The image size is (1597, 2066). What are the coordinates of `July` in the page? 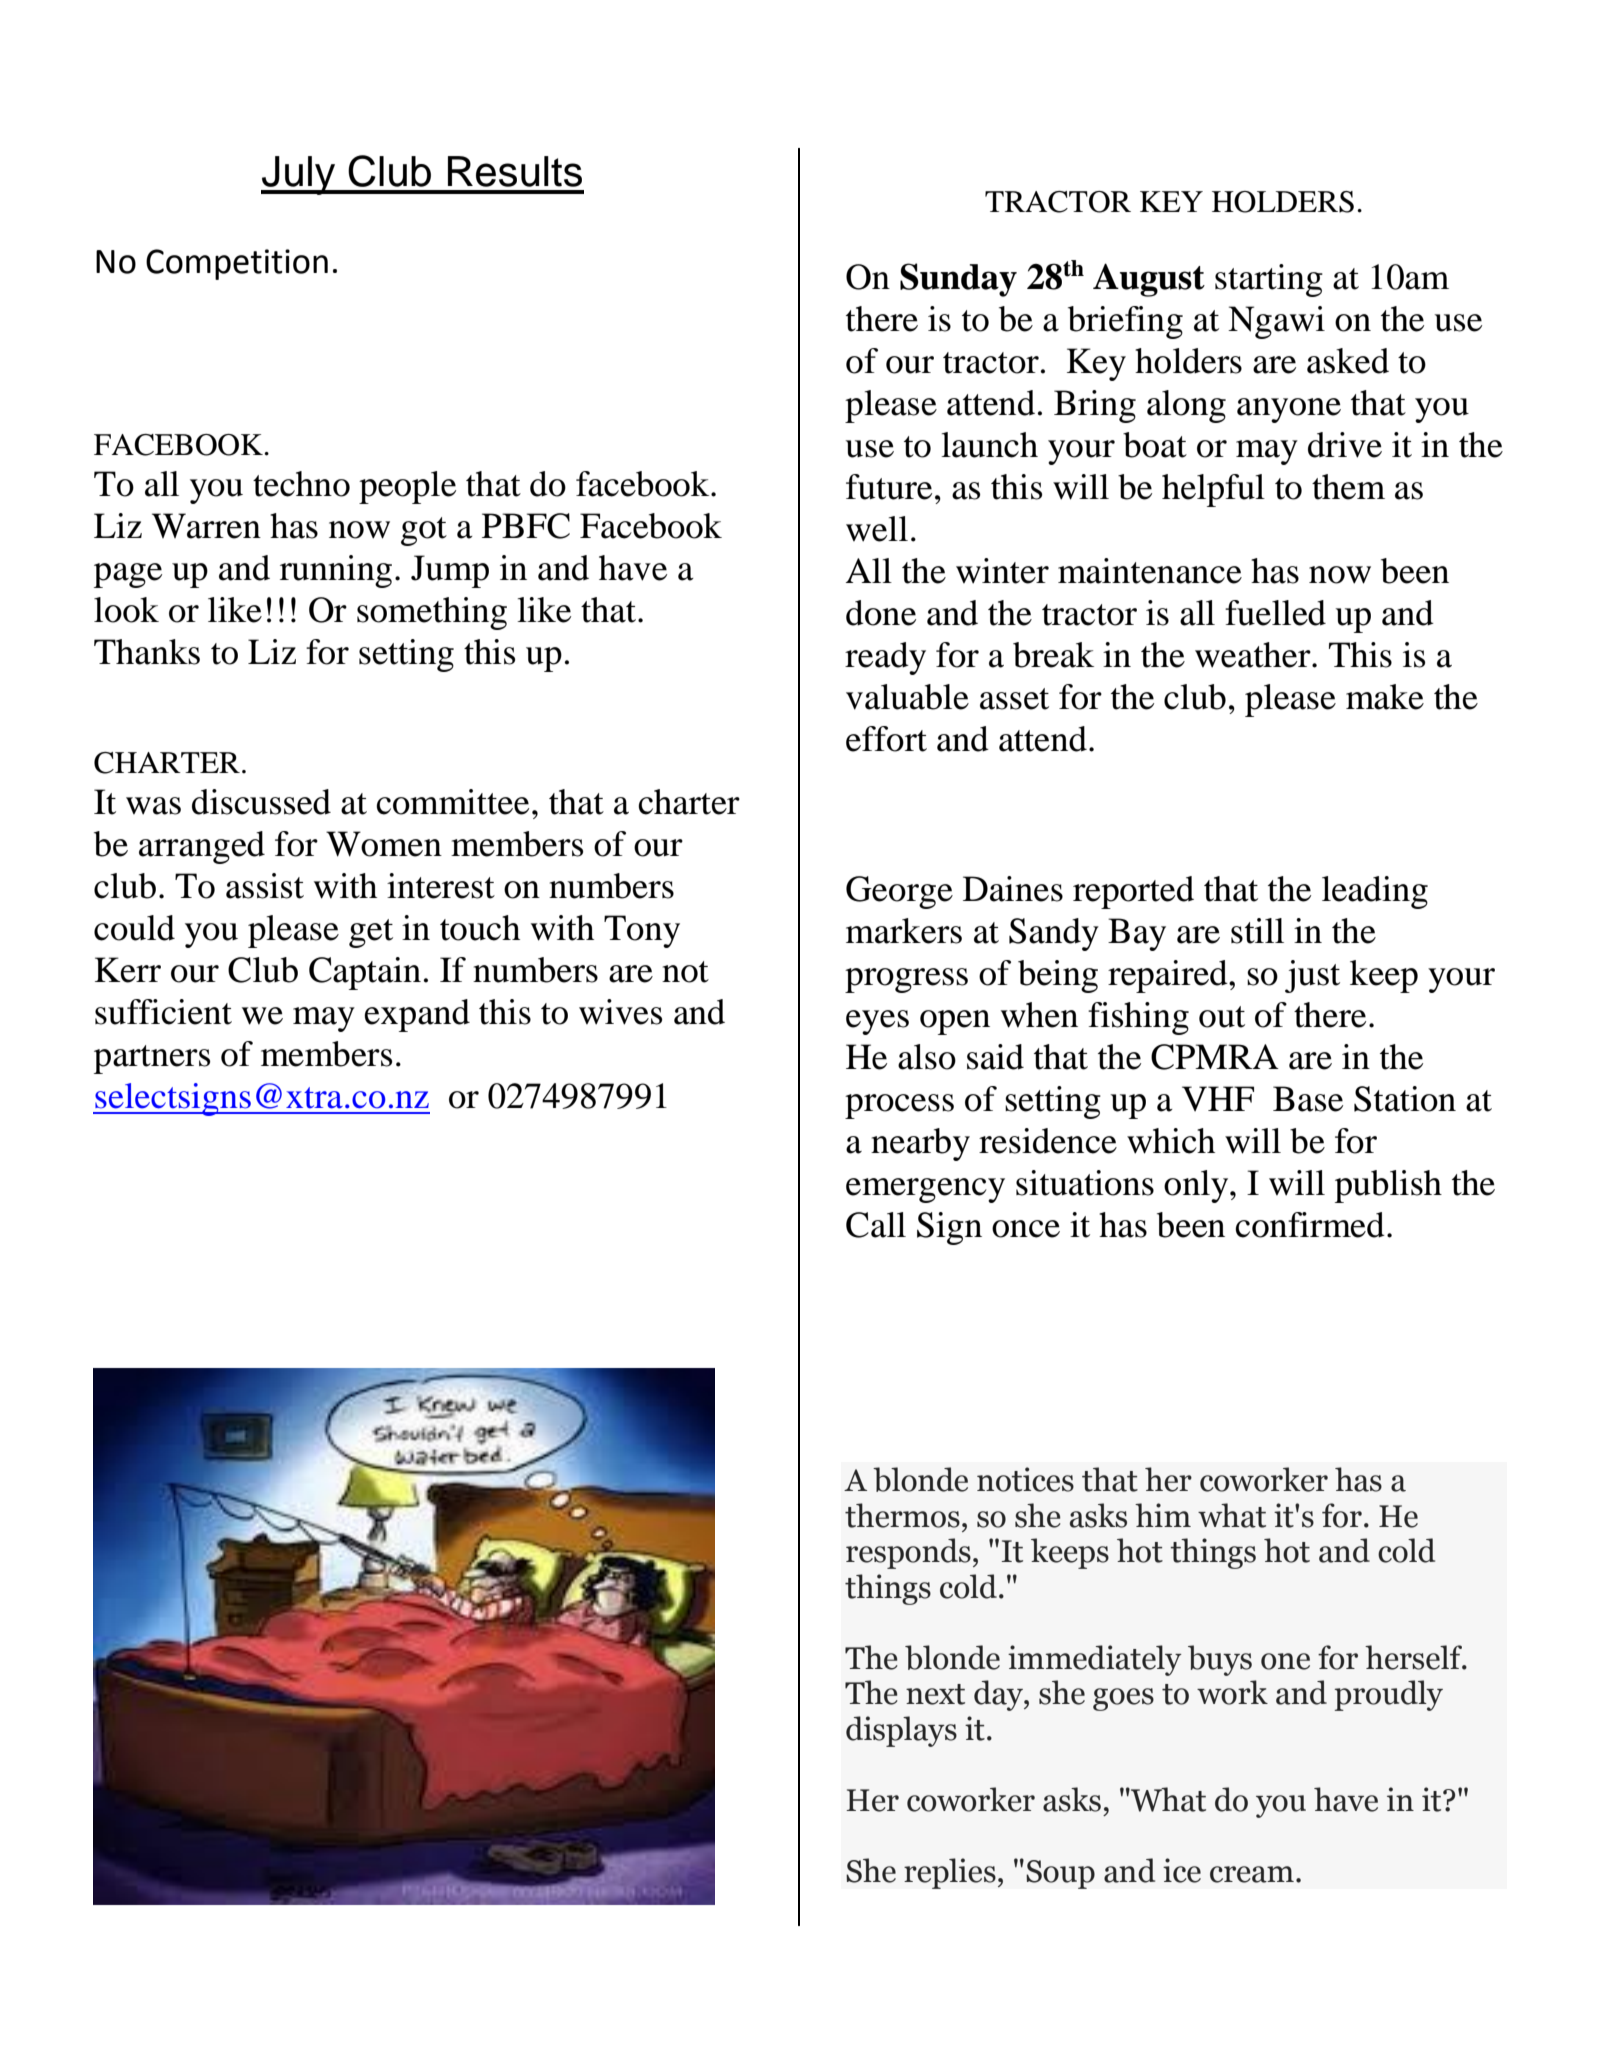 It's located at (299, 175).
